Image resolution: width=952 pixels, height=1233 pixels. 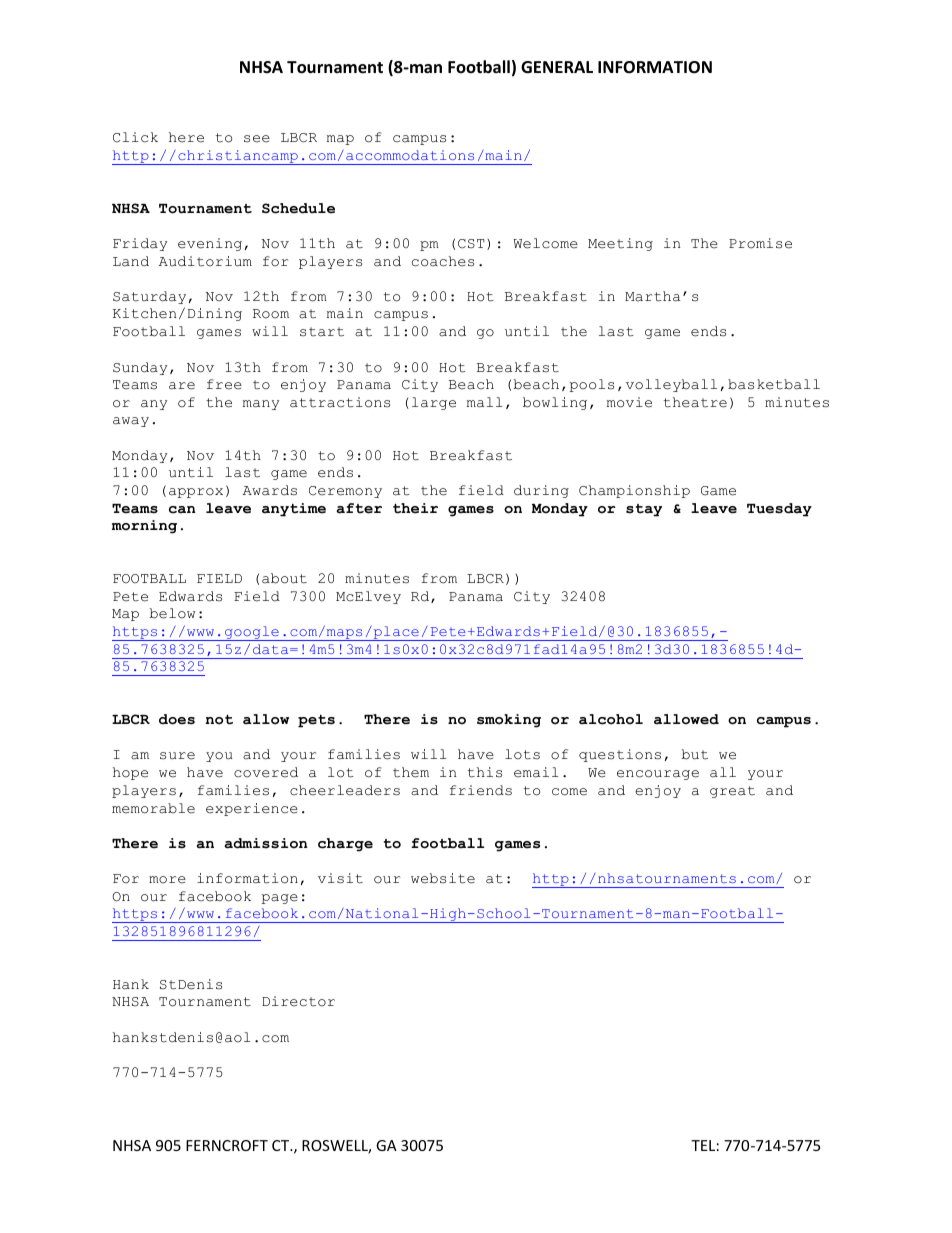 What do you see at coordinates (434, 403) in the page?
I see `large` at bounding box center [434, 403].
